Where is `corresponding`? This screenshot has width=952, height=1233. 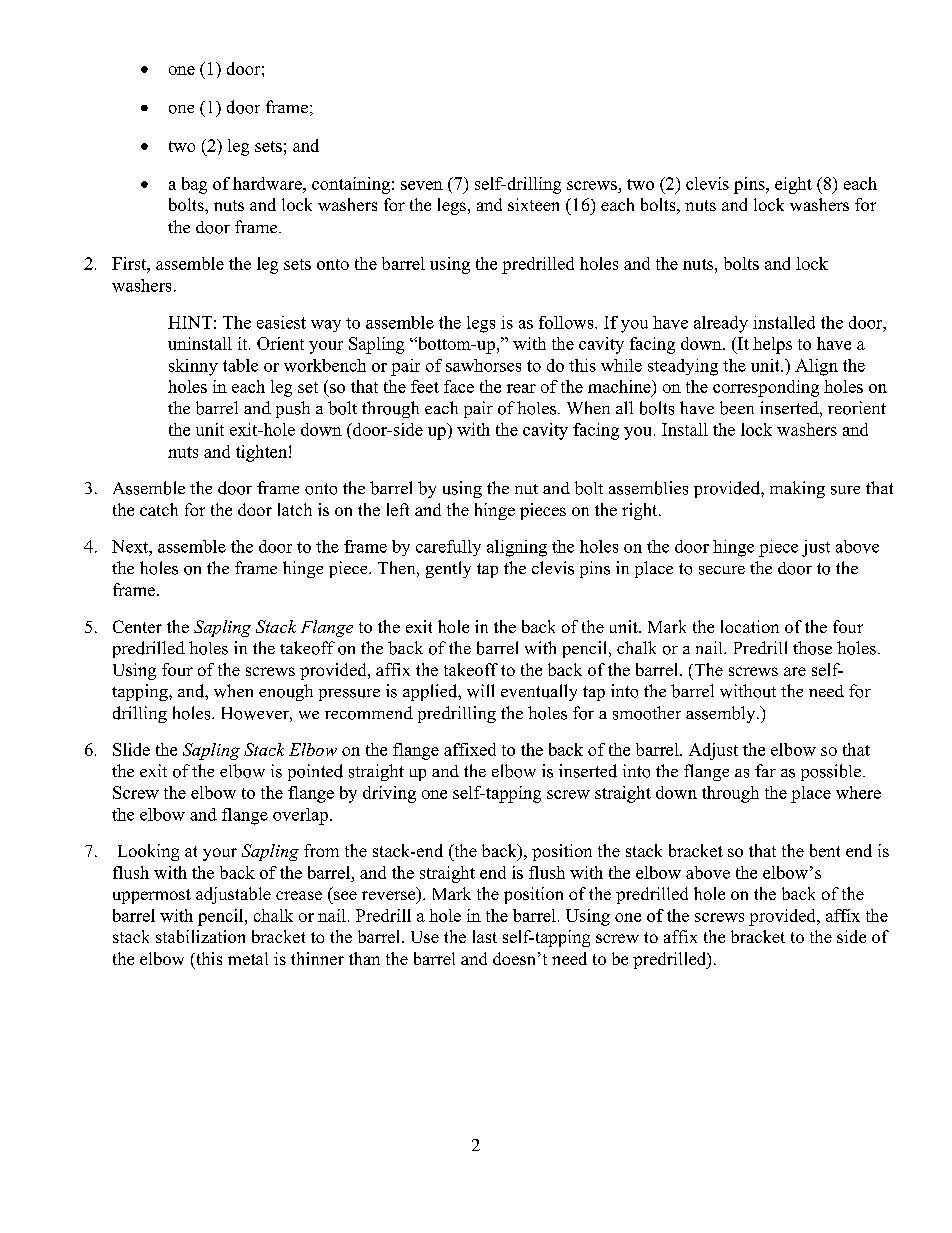 corresponding is located at coordinates (766, 388).
